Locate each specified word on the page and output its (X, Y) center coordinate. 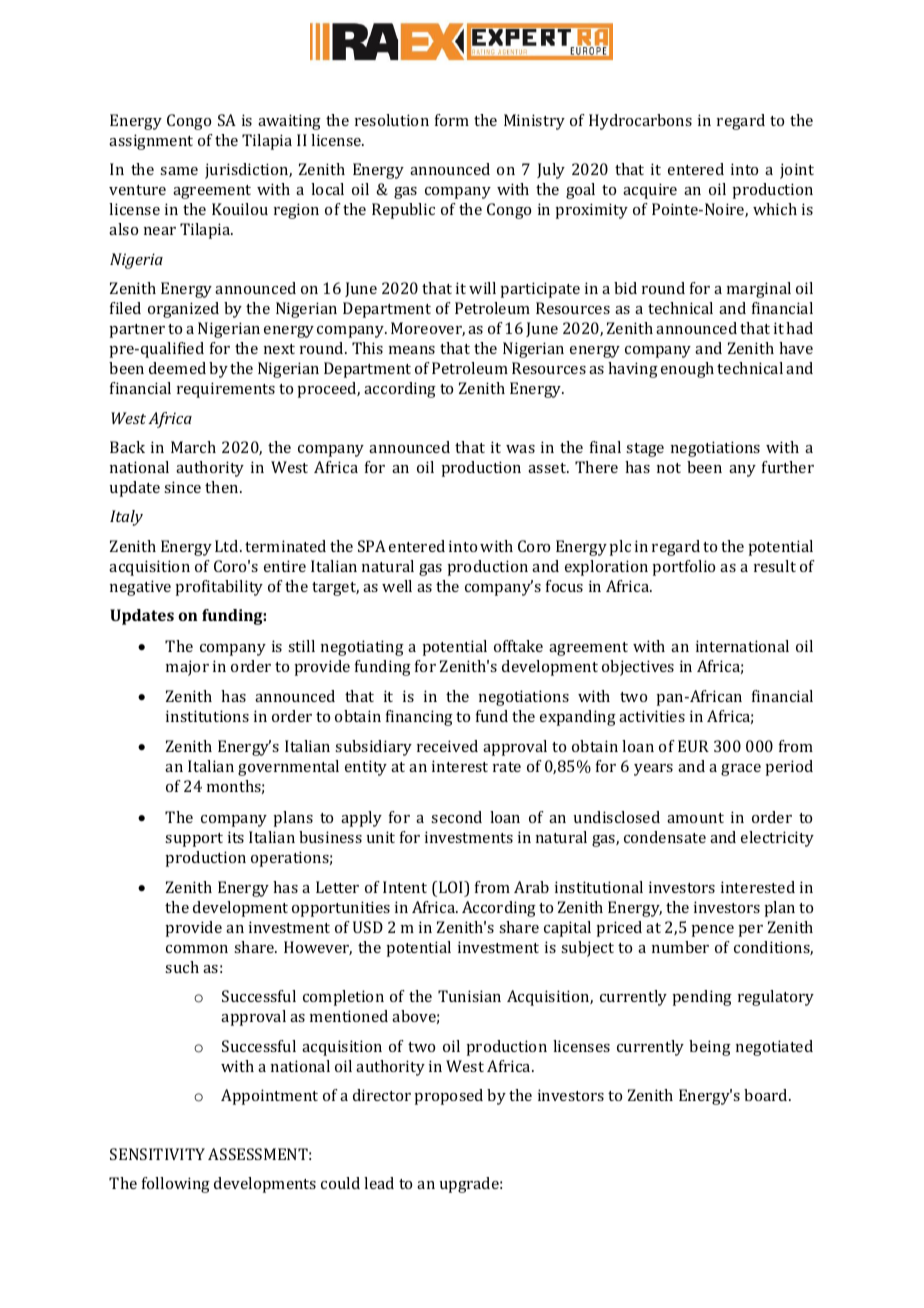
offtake (518, 646)
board (767, 1095)
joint (797, 171)
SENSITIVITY (157, 1154)
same (179, 171)
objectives (638, 668)
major (187, 668)
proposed (448, 1097)
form (452, 120)
